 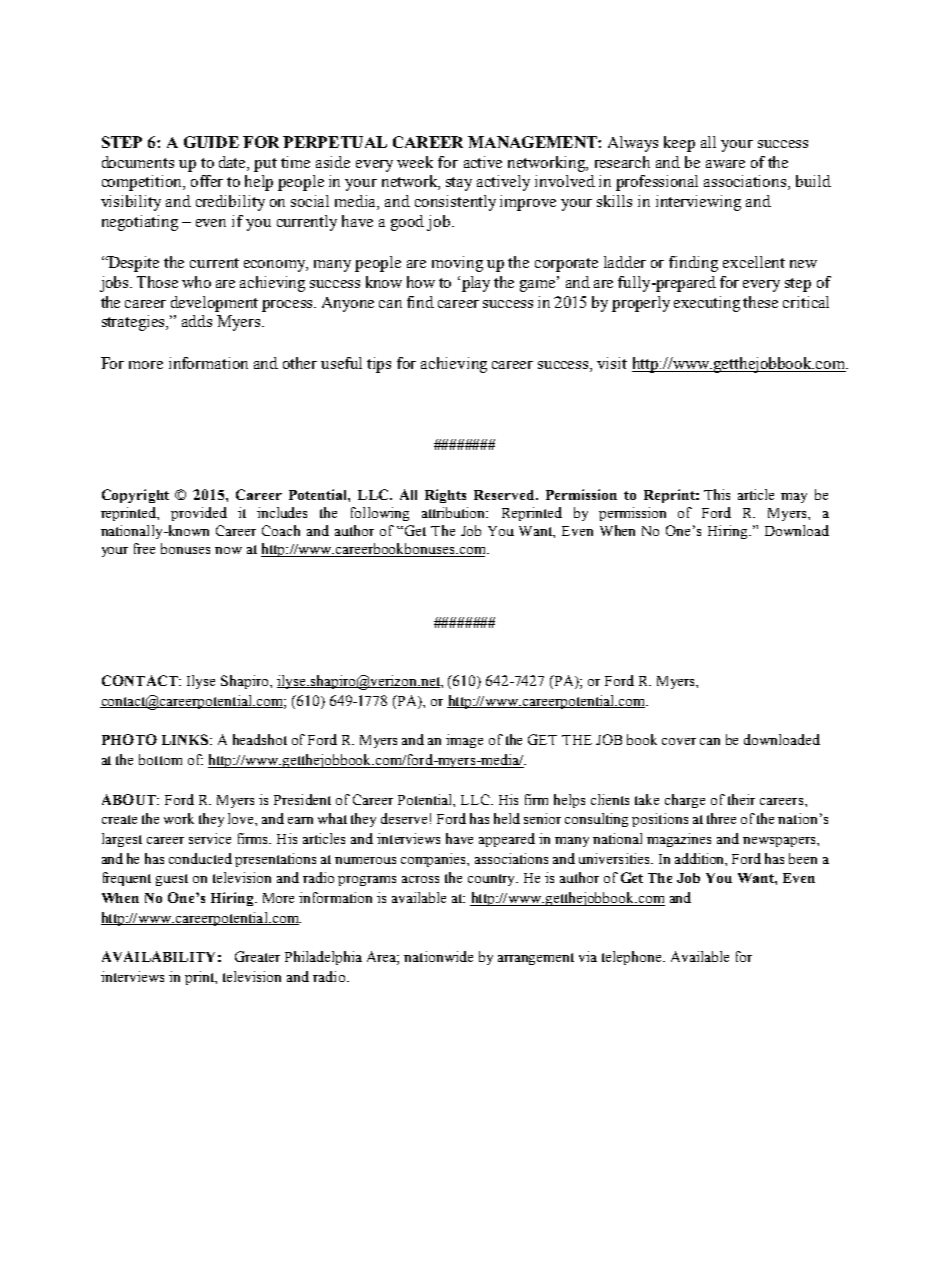 I want to click on Greater, so click(x=257, y=956).
